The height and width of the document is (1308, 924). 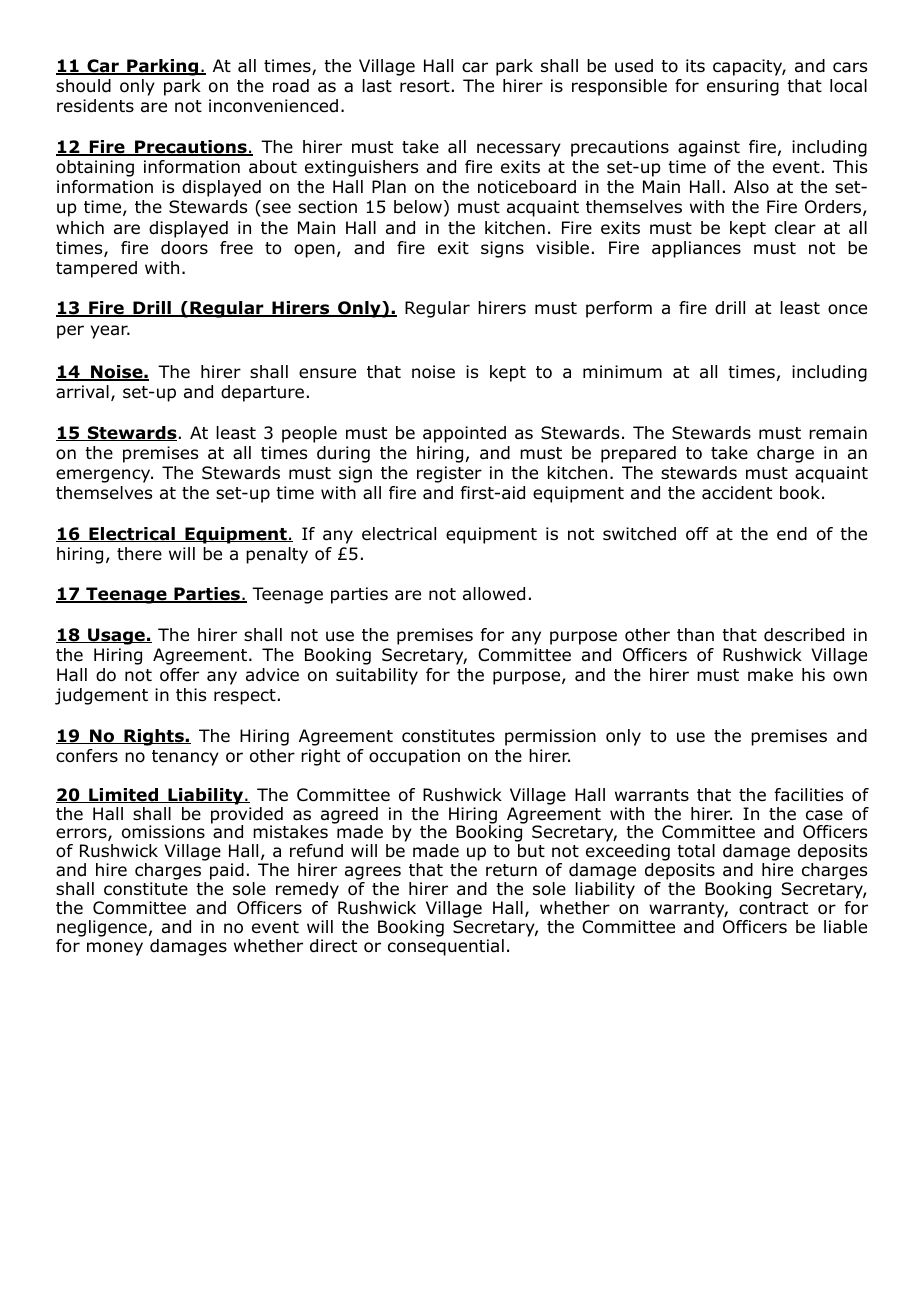 I want to click on accident, so click(x=737, y=493).
